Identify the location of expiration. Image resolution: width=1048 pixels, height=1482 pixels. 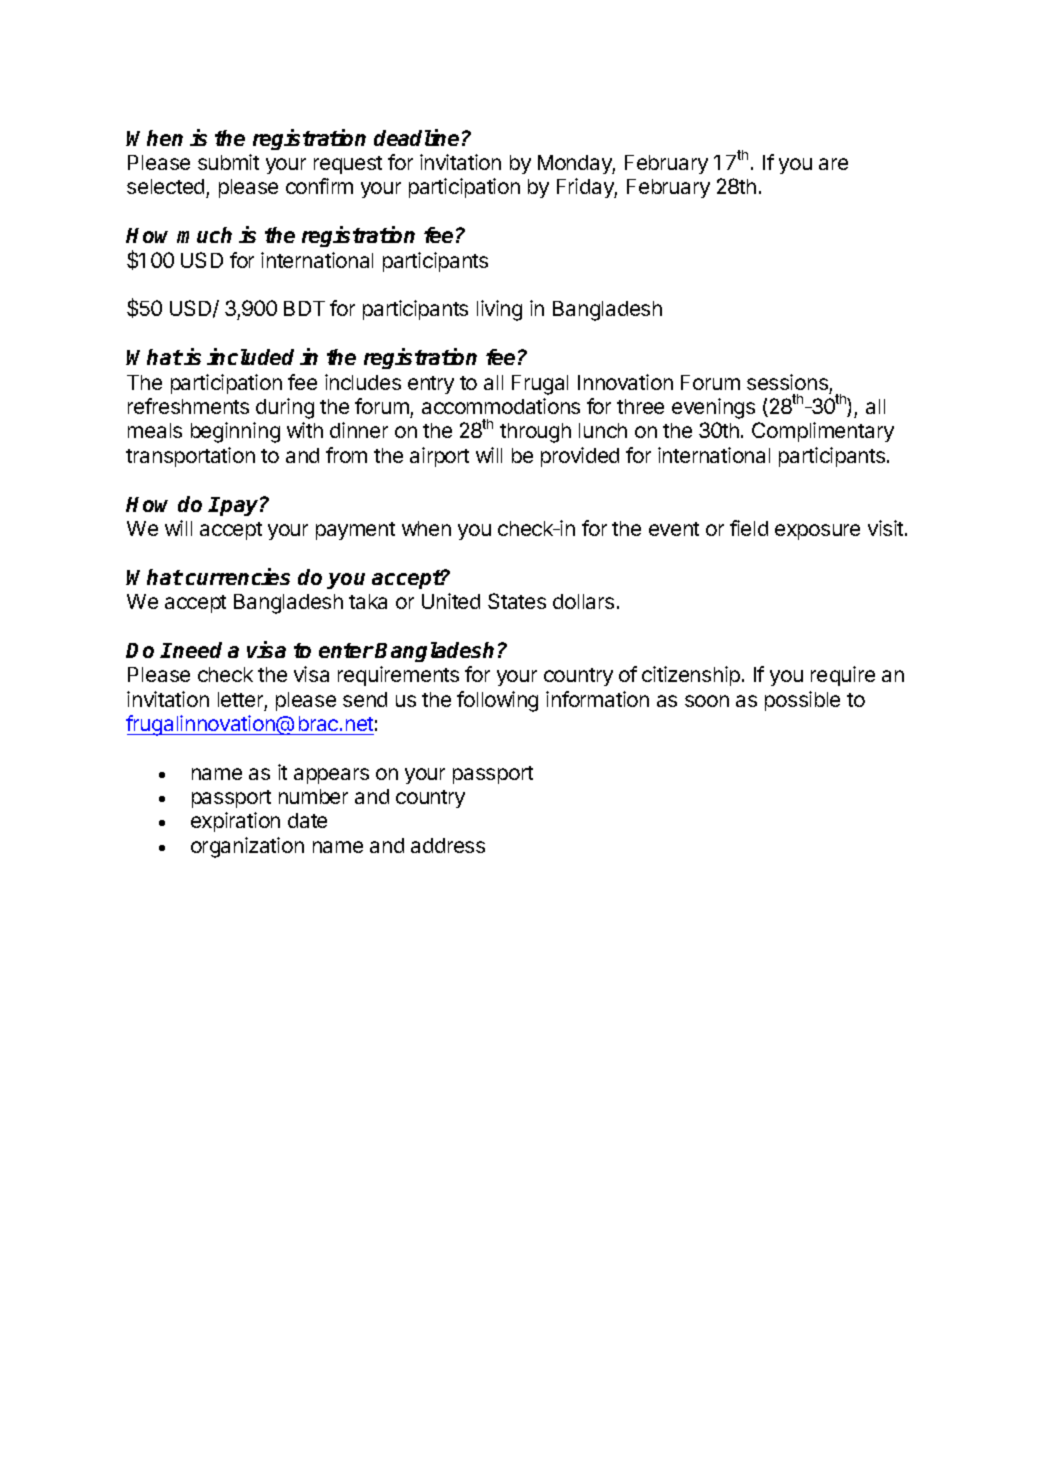
(235, 822).
